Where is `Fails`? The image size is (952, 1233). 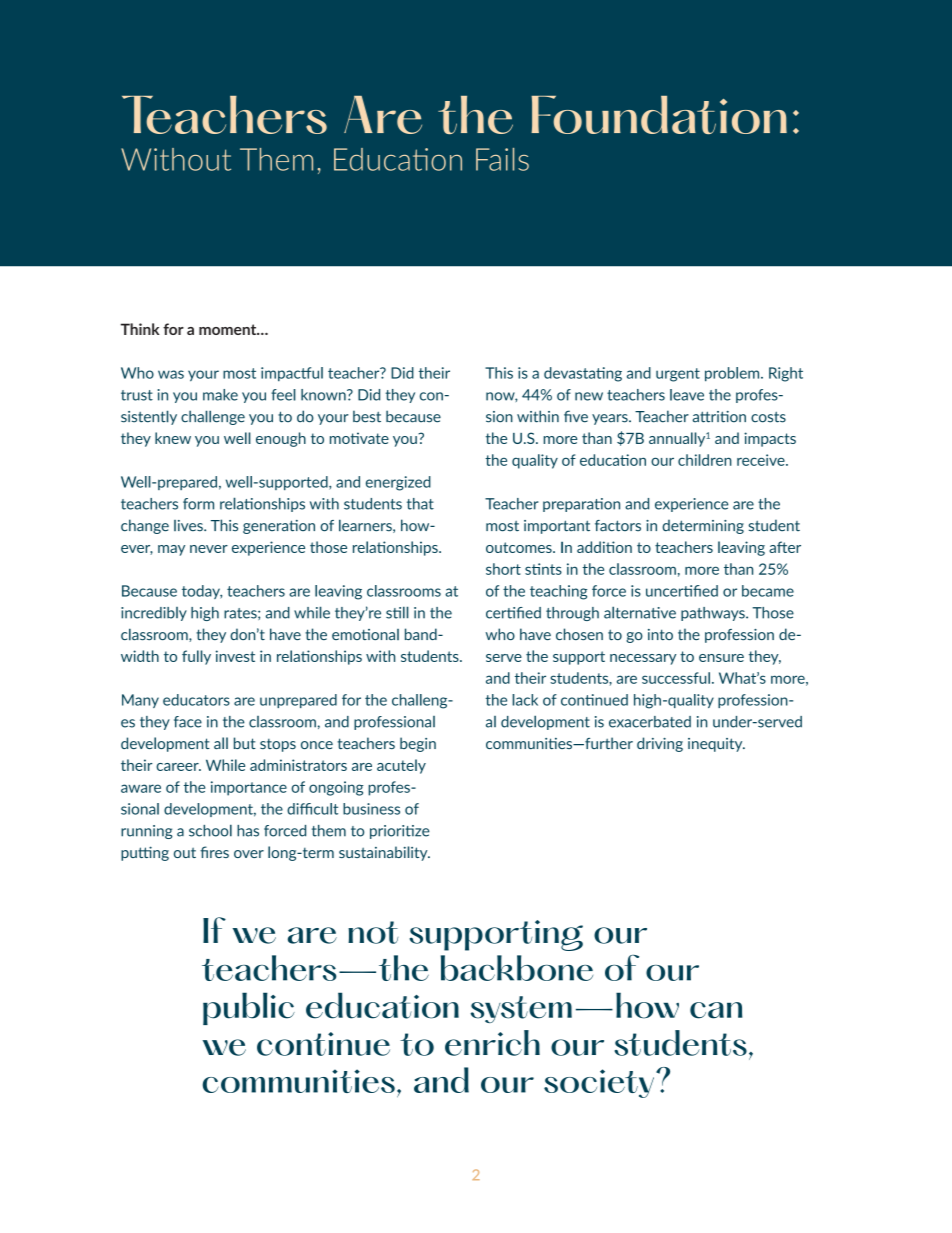
Fails is located at coordinates (502, 159).
